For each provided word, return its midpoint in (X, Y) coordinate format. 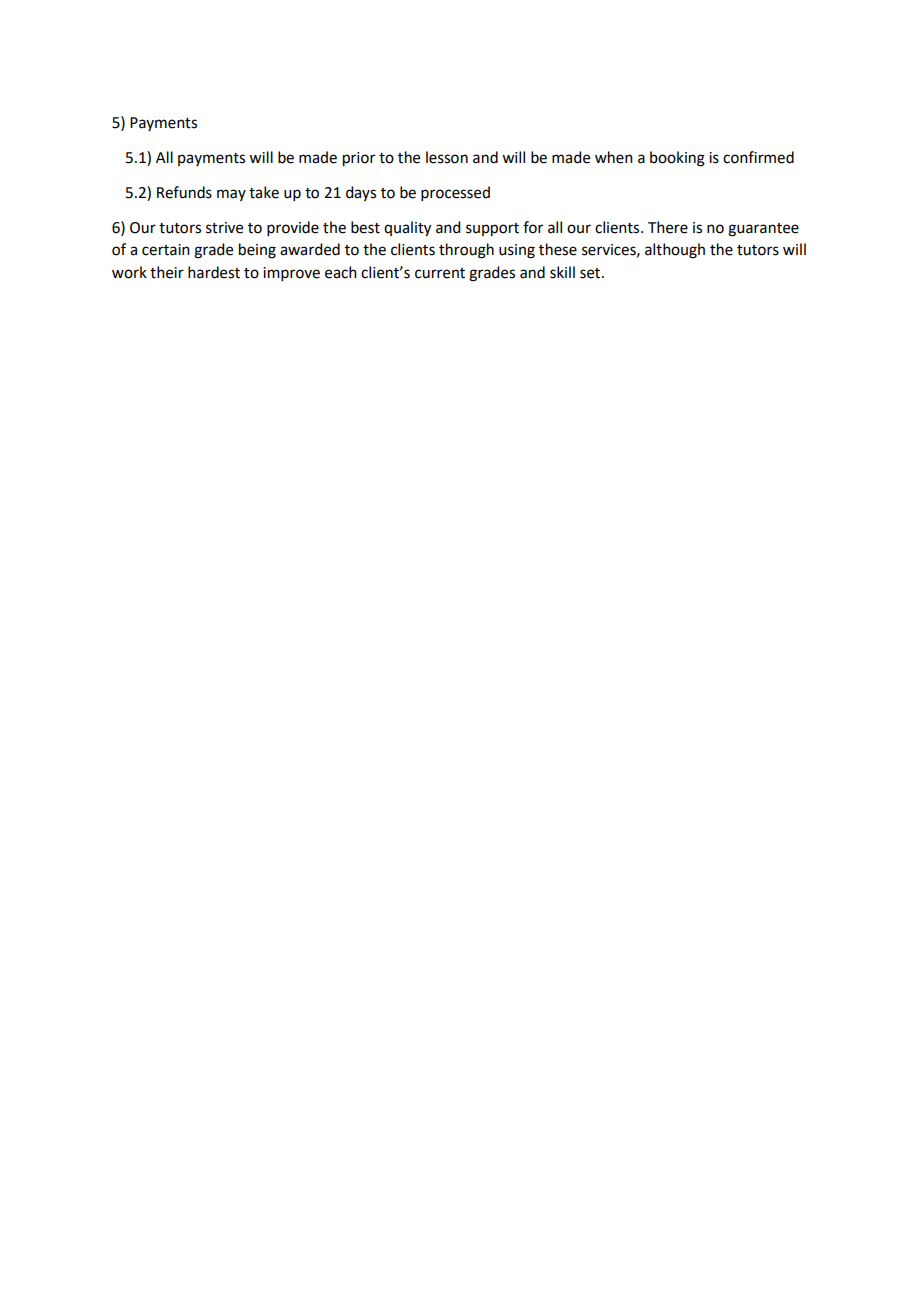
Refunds (184, 192)
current (440, 273)
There (668, 227)
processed (455, 193)
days (361, 193)
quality (407, 229)
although (675, 251)
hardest (214, 272)
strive (224, 228)
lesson (447, 157)
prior (359, 159)
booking (677, 159)
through (466, 251)
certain (166, 250)
